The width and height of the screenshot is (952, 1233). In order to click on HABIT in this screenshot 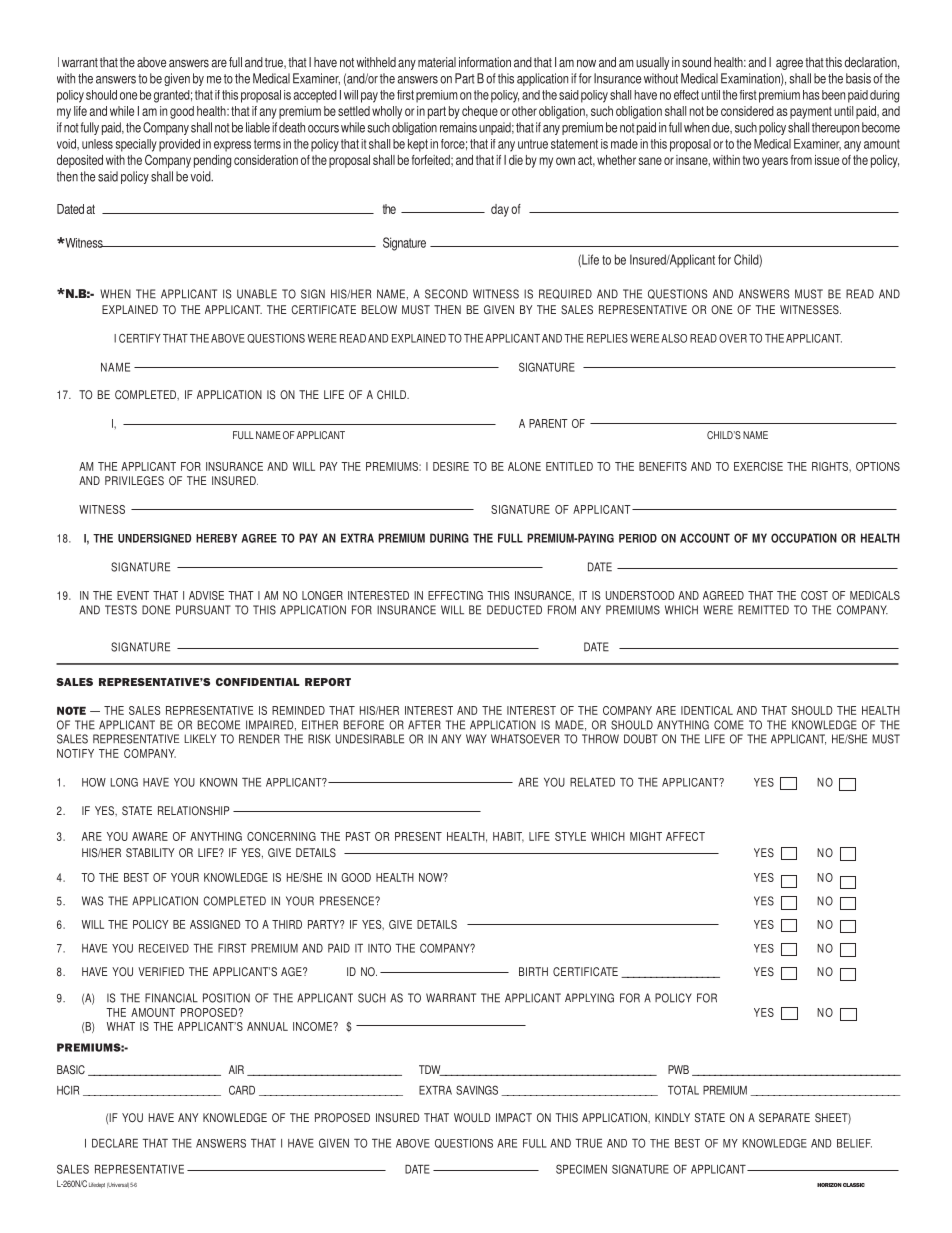, I will do `click(508, 837)`.
